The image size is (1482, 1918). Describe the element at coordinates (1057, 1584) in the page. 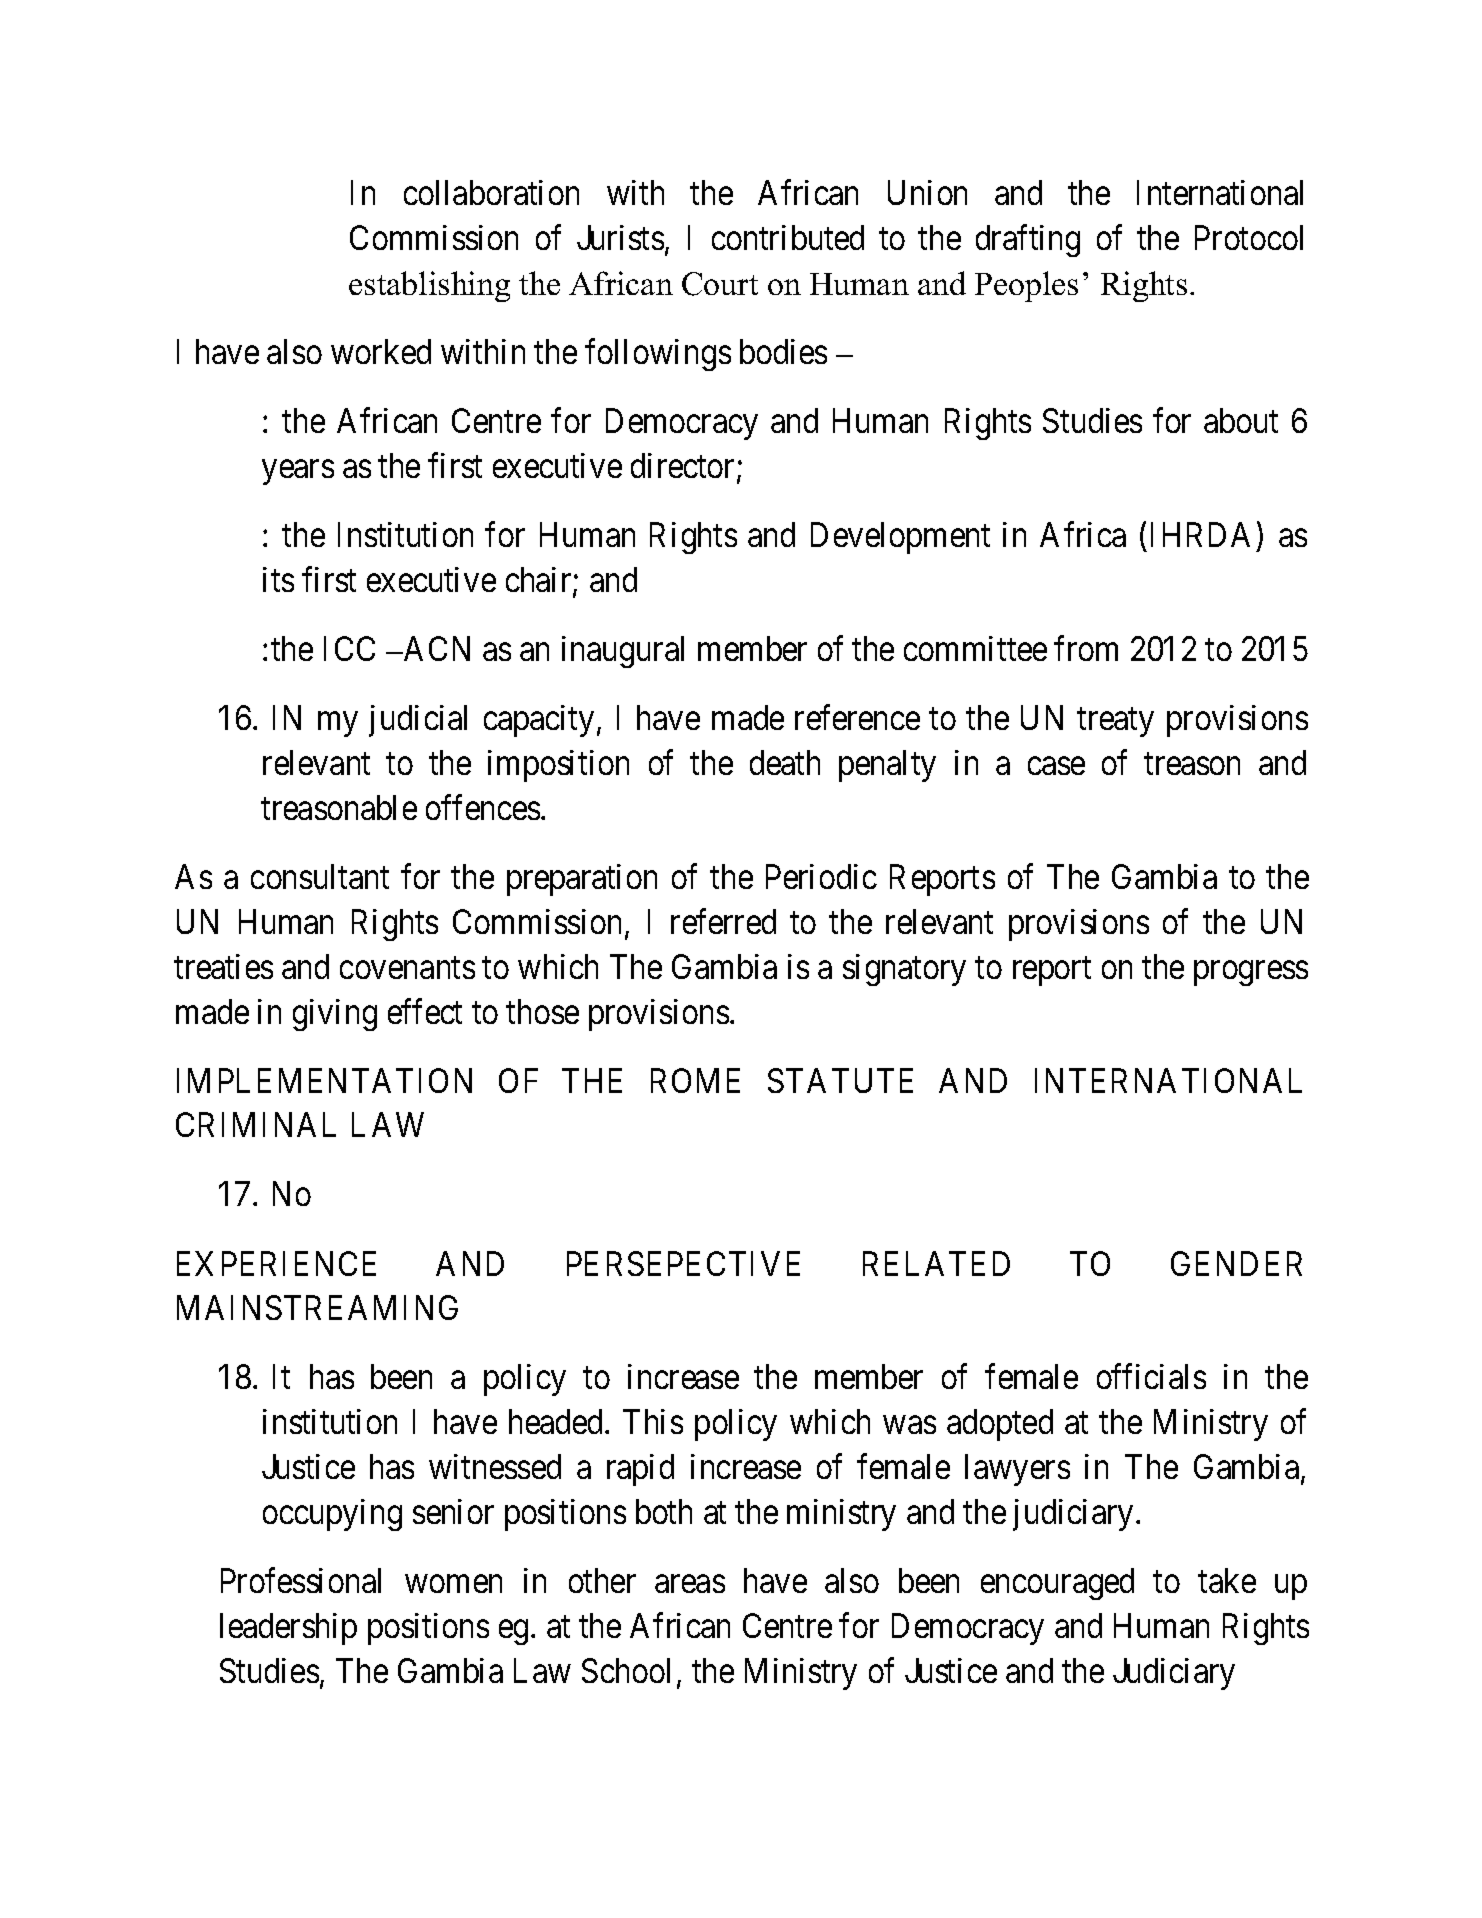

I see `encouraged` at that location.
